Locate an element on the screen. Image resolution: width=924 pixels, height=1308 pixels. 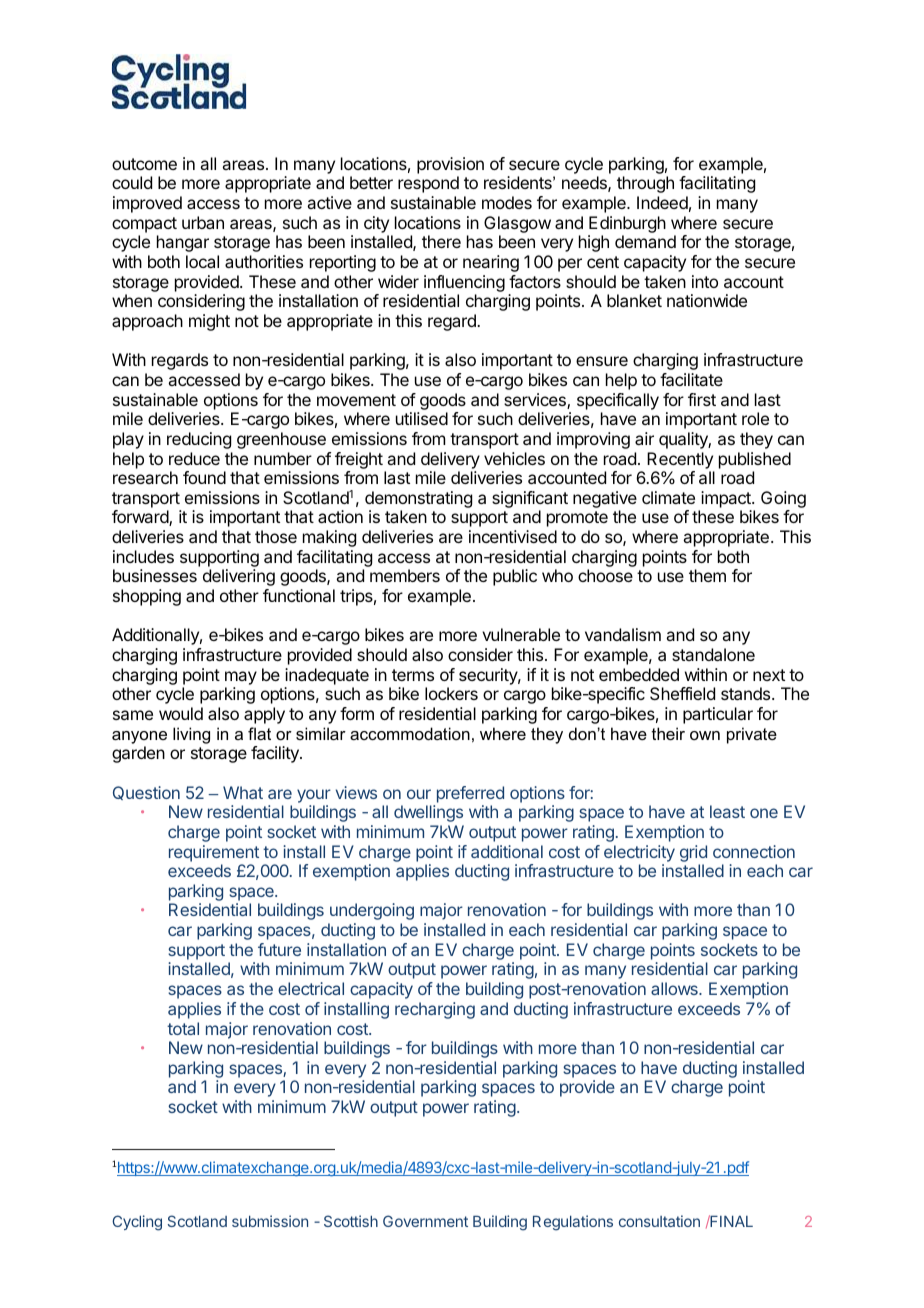
submission is located at coordinates (270, 1221).
